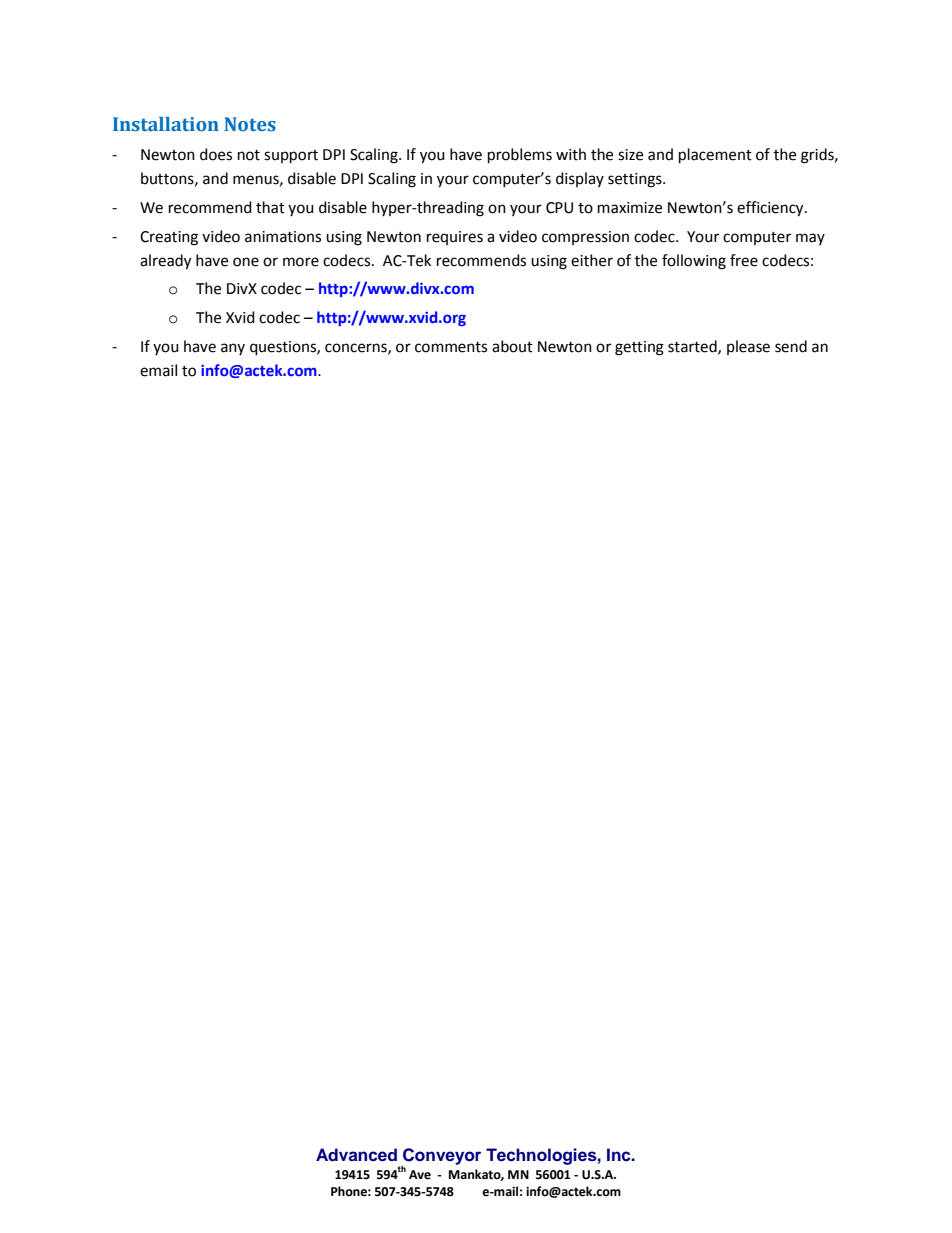 The image size is (952, 1233). I want to click on Advanced, so click(356, 1155).
